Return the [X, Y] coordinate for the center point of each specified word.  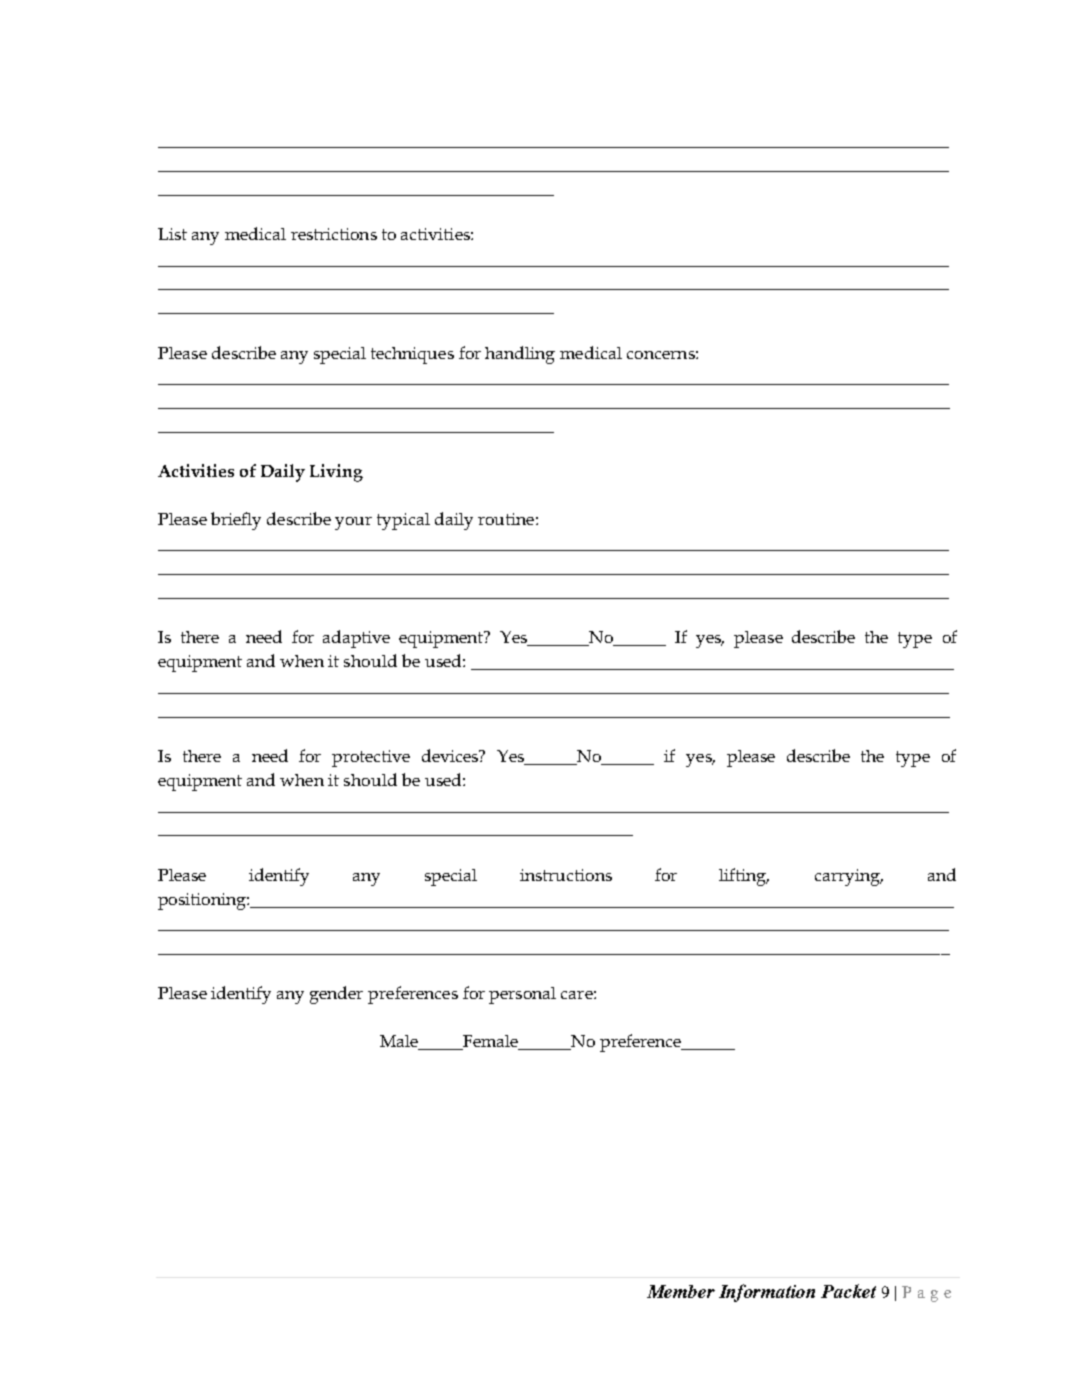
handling [520, 355]
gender [336, 995]
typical [403, 521]
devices [451, 755]
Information [767, 1293]
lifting [744, 877]
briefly [236, 521]
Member [681, 1291]
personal [522, 995]
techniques [412, 355]
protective [371, 758]
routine [506, 519]
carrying [848, 877]
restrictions [334, 234]
